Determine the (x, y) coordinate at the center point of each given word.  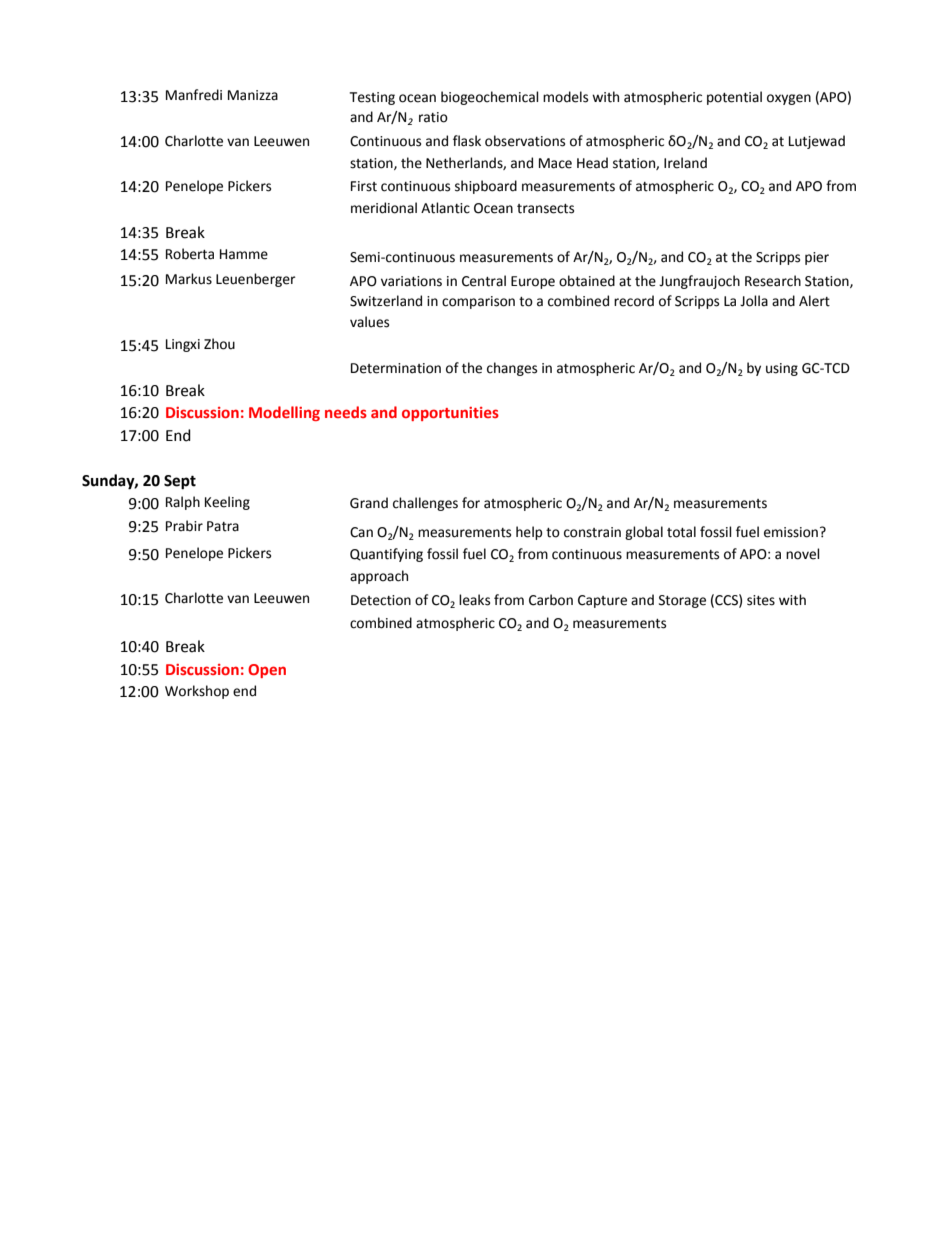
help (529, 533)
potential (734, 98)
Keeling (227, 503)
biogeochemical (490, 98)
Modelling (284, 413)
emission (791, 532)
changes (512, 369)
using (782, 369)
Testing (372, 98)
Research (773, 281)
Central (484, 281)
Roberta (190, 254)
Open (267, 671)
